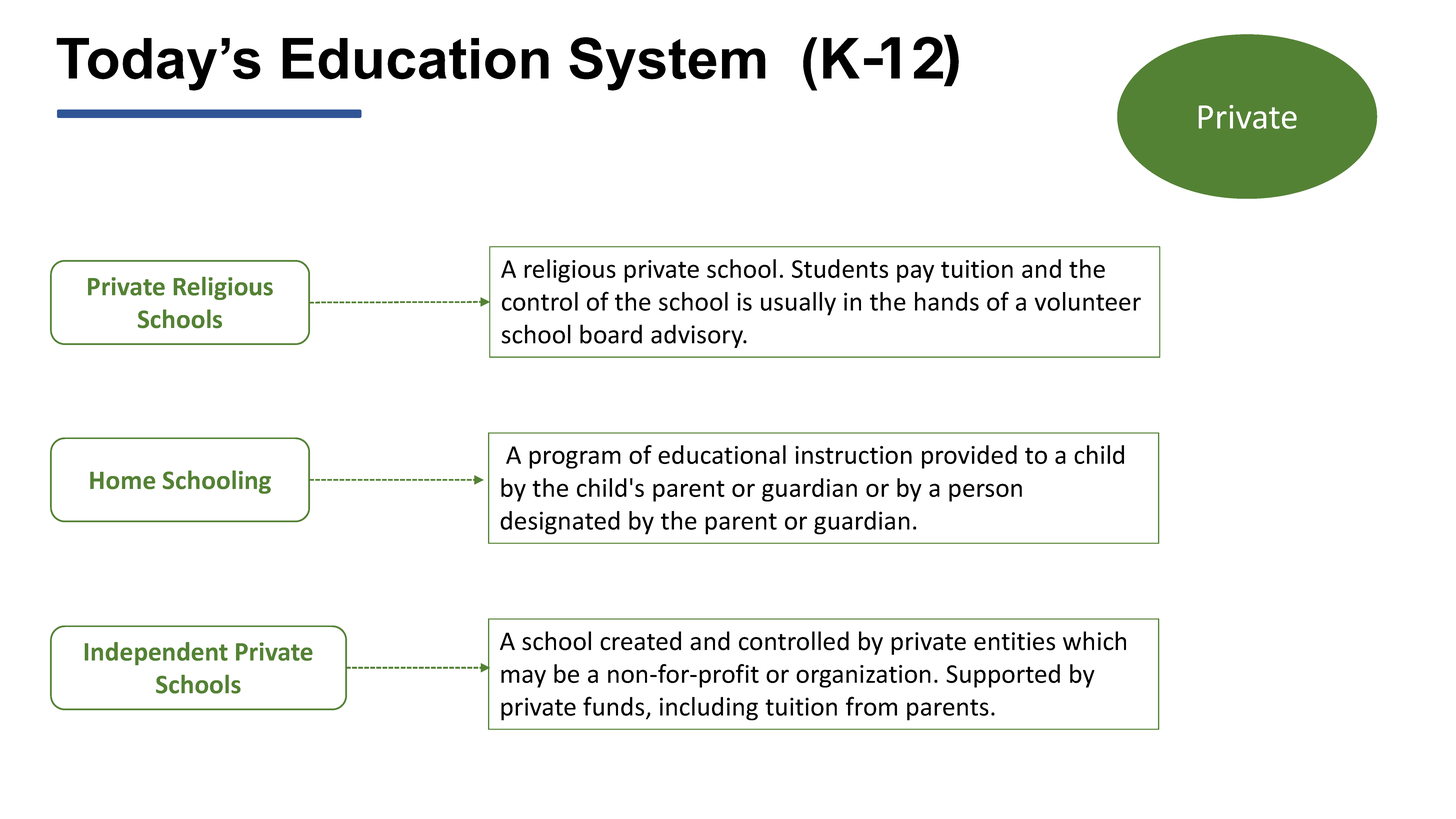 The image size is (1456, 819). I want to click on board, so click(611, 334).
